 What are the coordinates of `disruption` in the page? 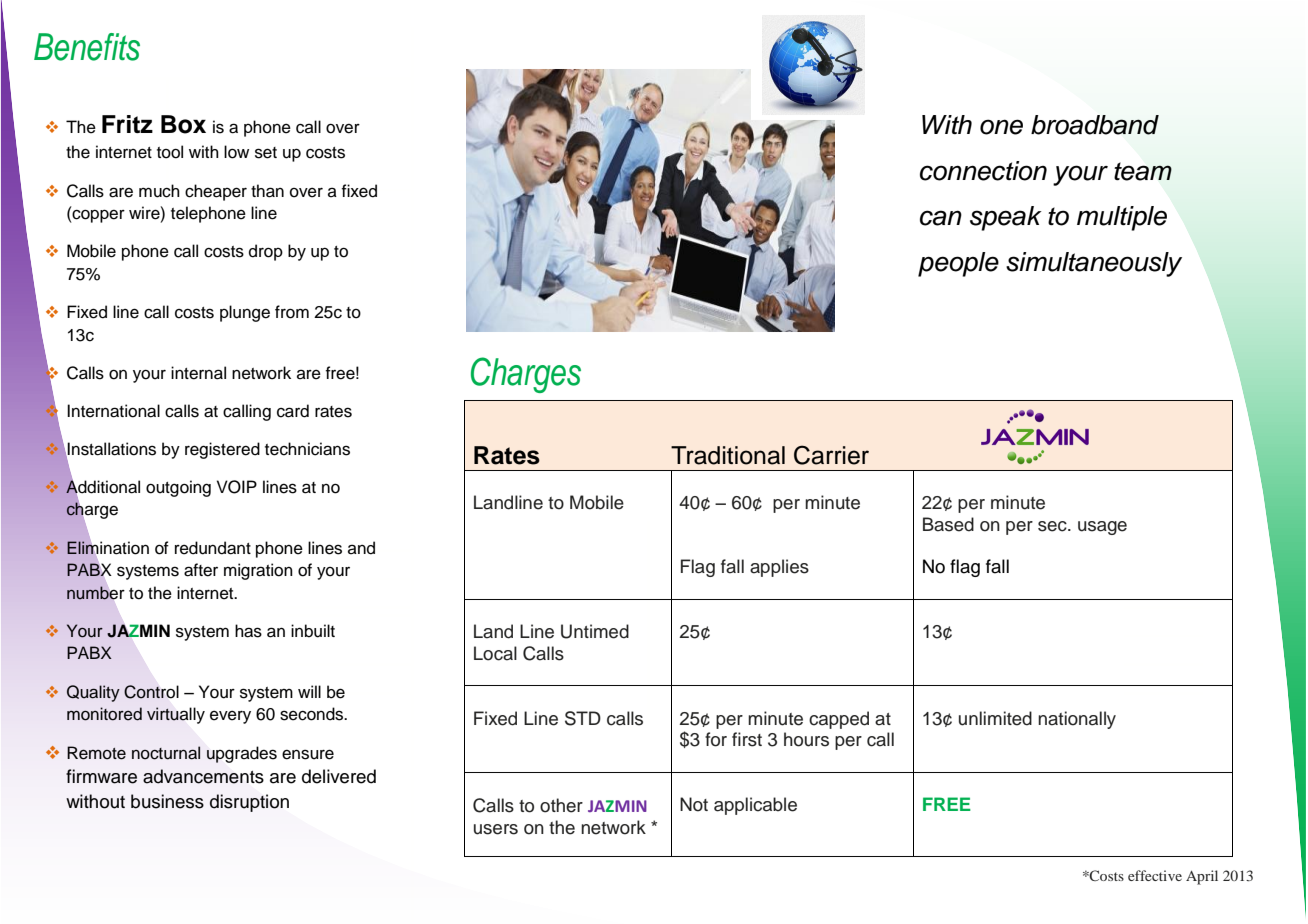 It's located at (249, 803).
